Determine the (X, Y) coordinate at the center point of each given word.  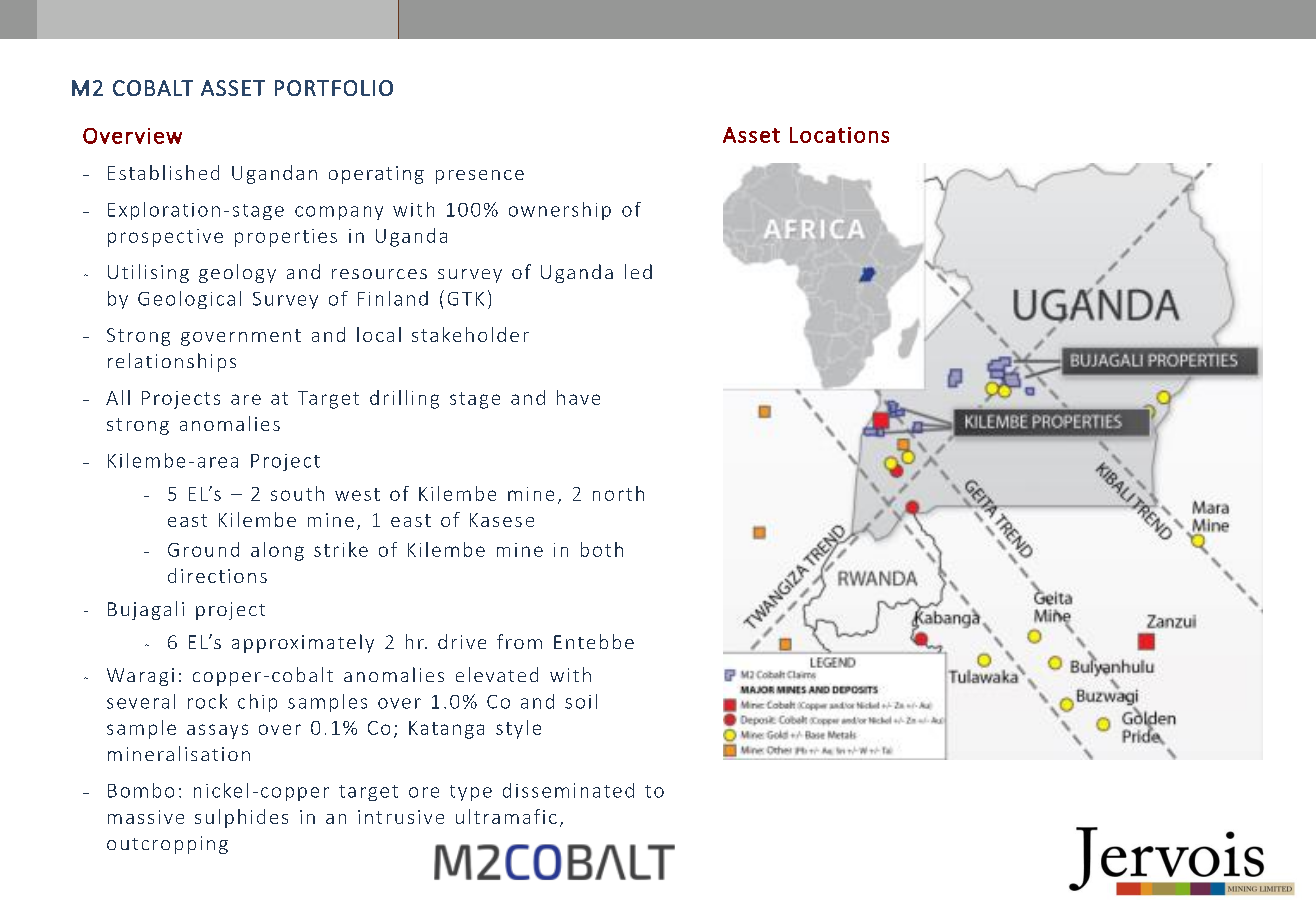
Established (163, 172)
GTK (466, 299)
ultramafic (506, 816)
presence (480, 177)
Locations (839, 135)
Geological (189, 300)
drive (462, 641)
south (297, 493)
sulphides (241, 818)
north (618, 493)
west (357, 494)
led (638, 271)
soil (581, 701)
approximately (303, 643)
